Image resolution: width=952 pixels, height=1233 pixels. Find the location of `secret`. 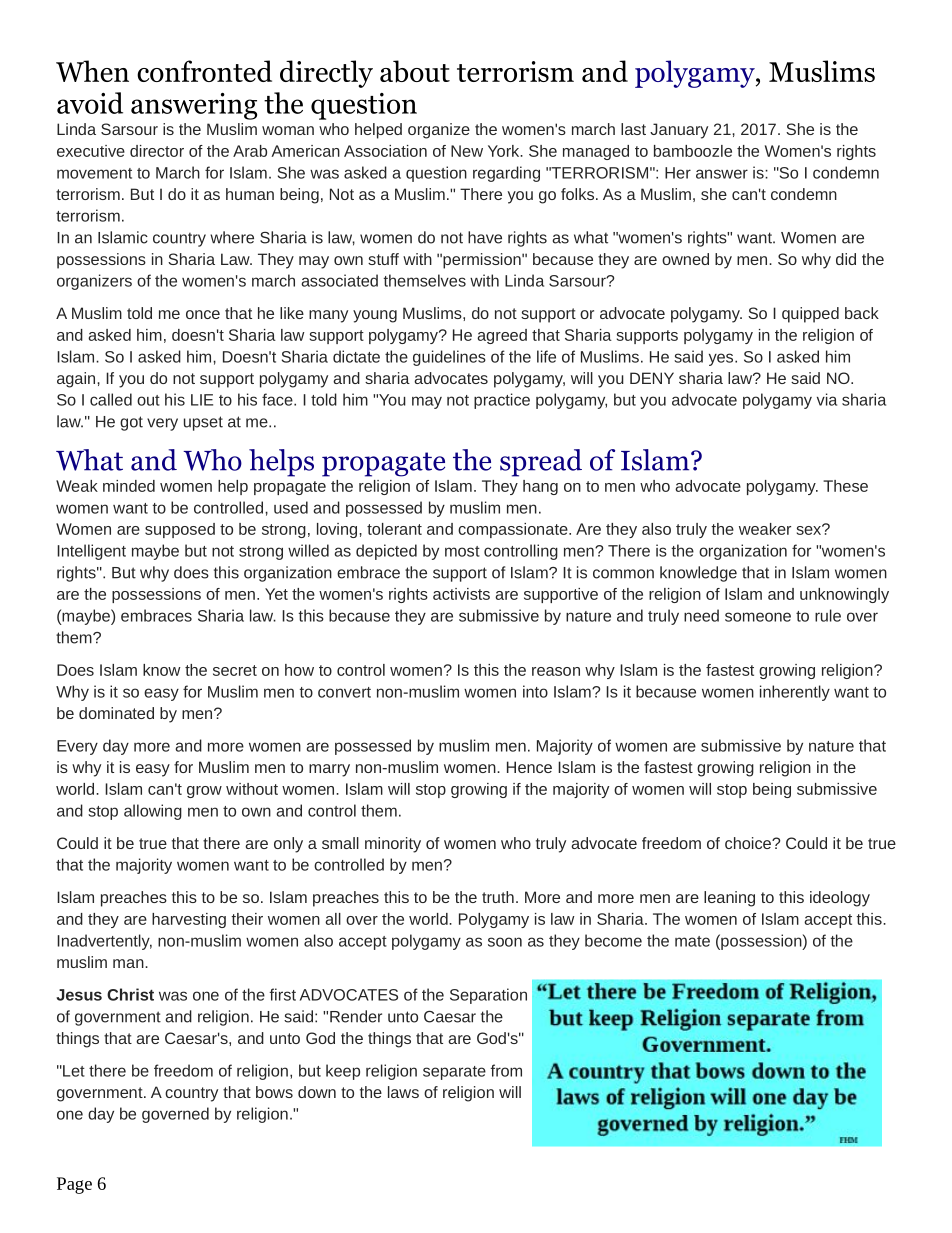

secret is located at coordinates (235, 670).
